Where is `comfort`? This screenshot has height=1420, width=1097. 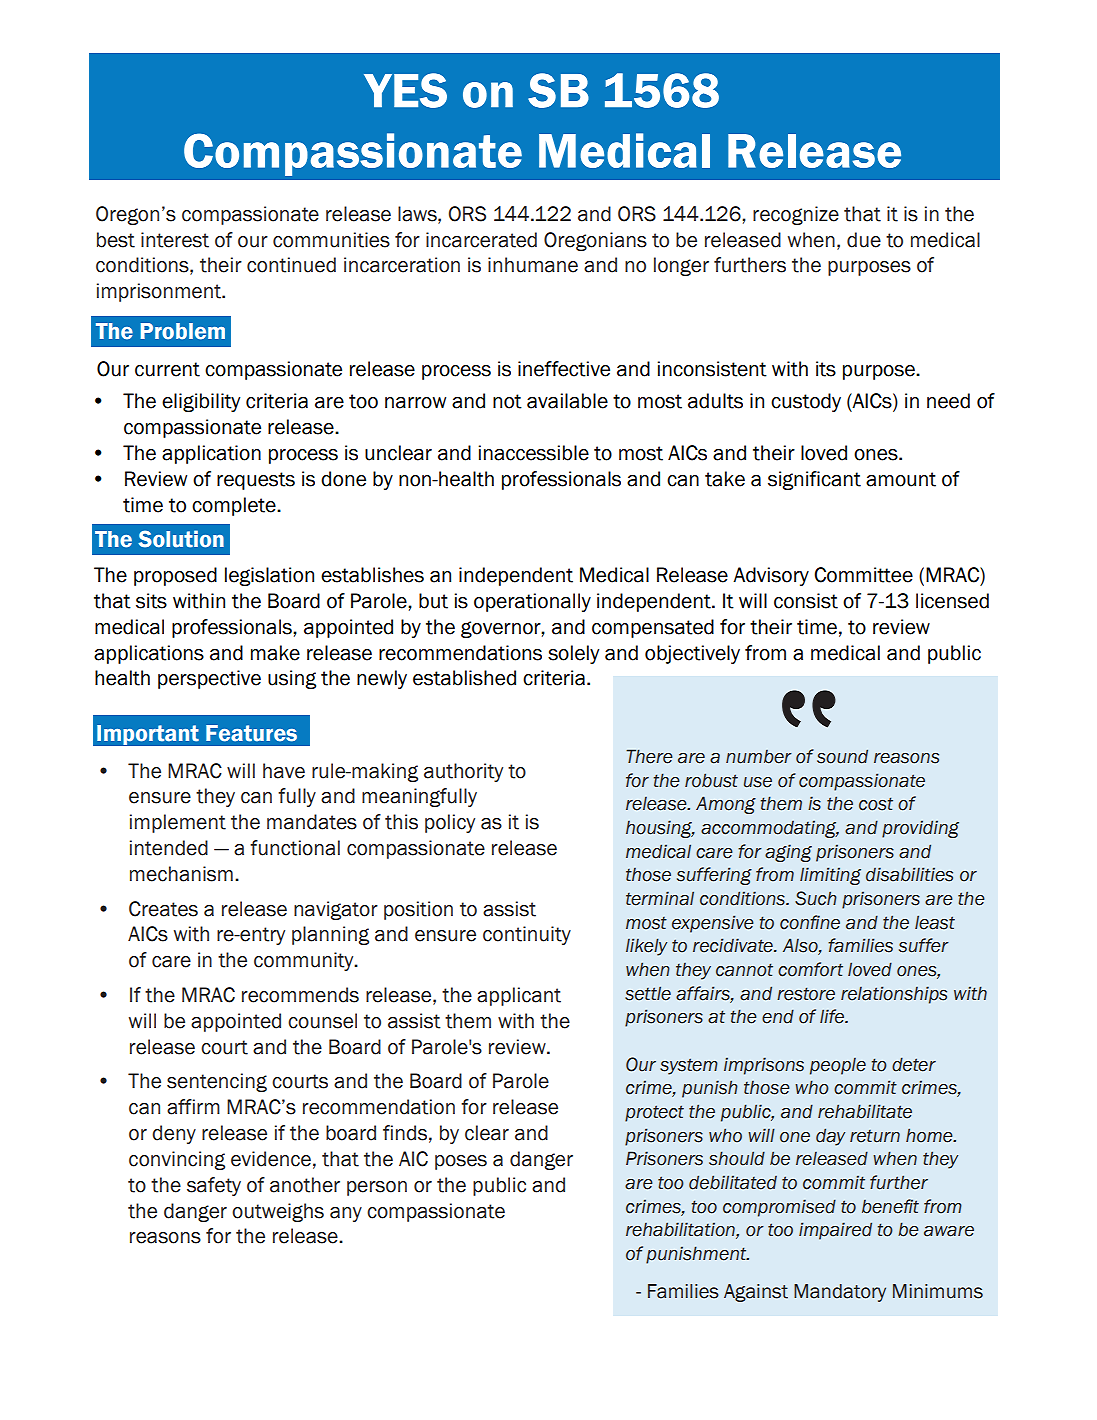 comfort is located at coordinates (810, 969).
